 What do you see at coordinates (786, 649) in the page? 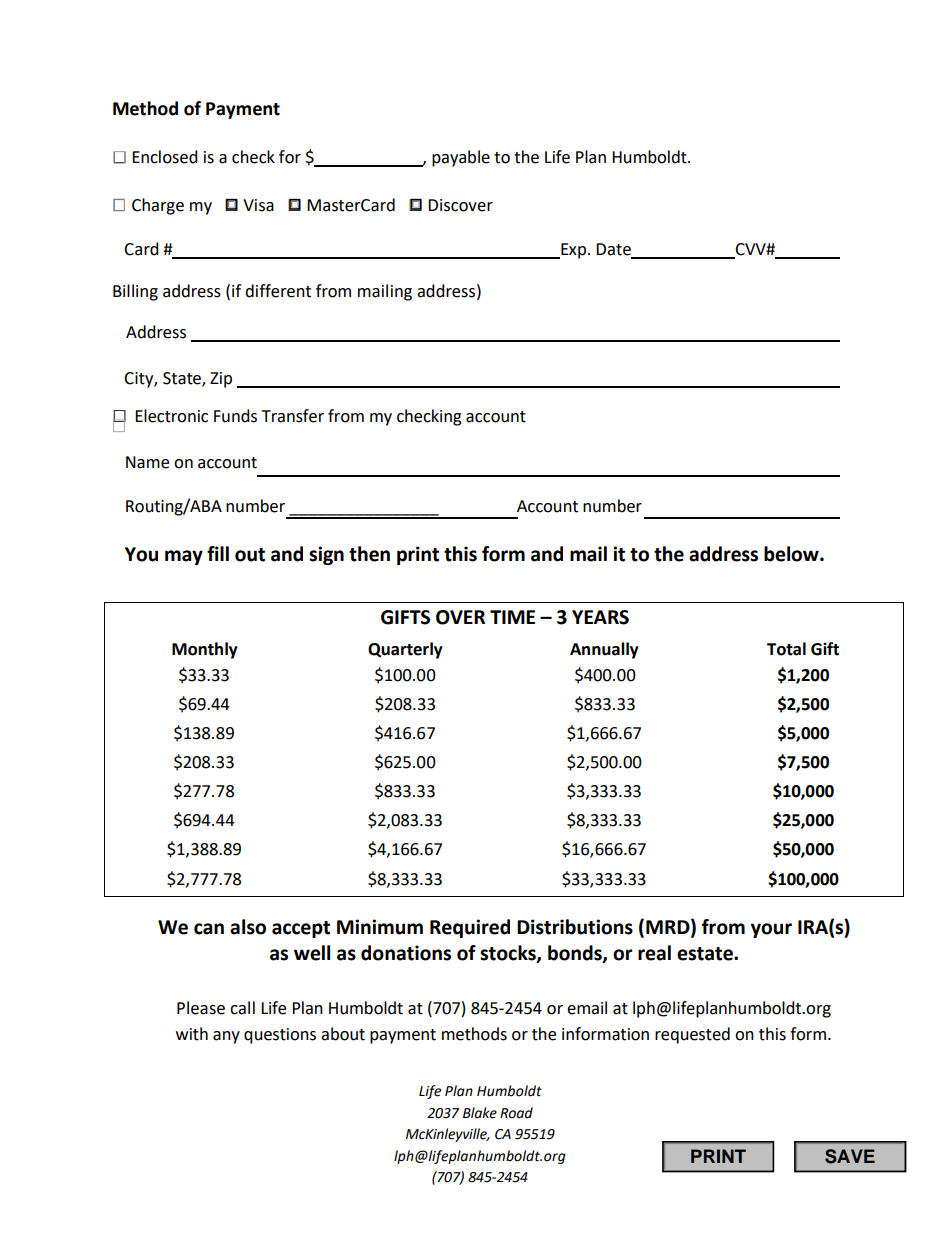
I see `Total` at bounding box center [786, 649].
